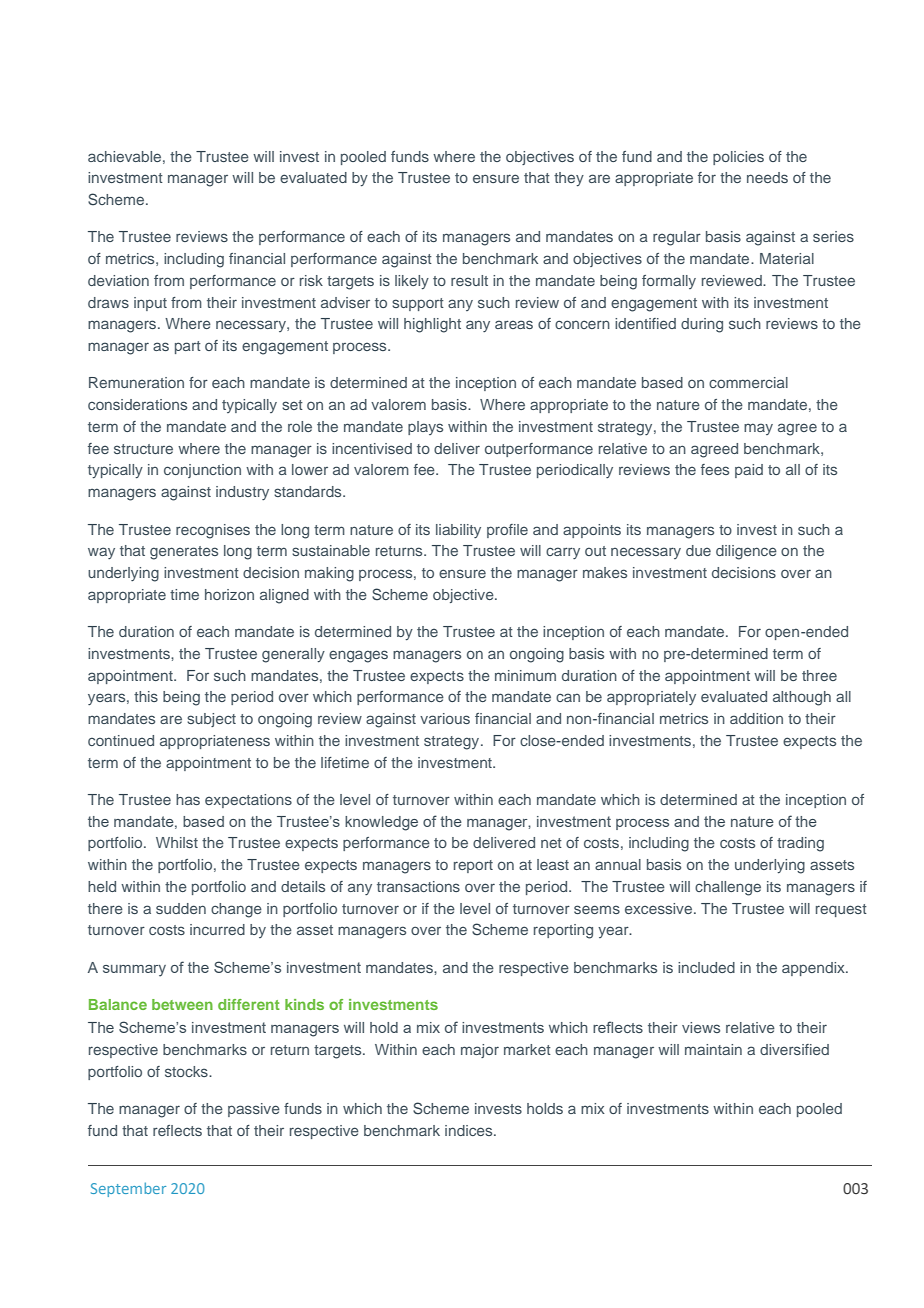 The width and height of the screenshot is (924, 1308). Describe the element at coordinates (802, 698) in the screenshot. I see `although` at that location.
